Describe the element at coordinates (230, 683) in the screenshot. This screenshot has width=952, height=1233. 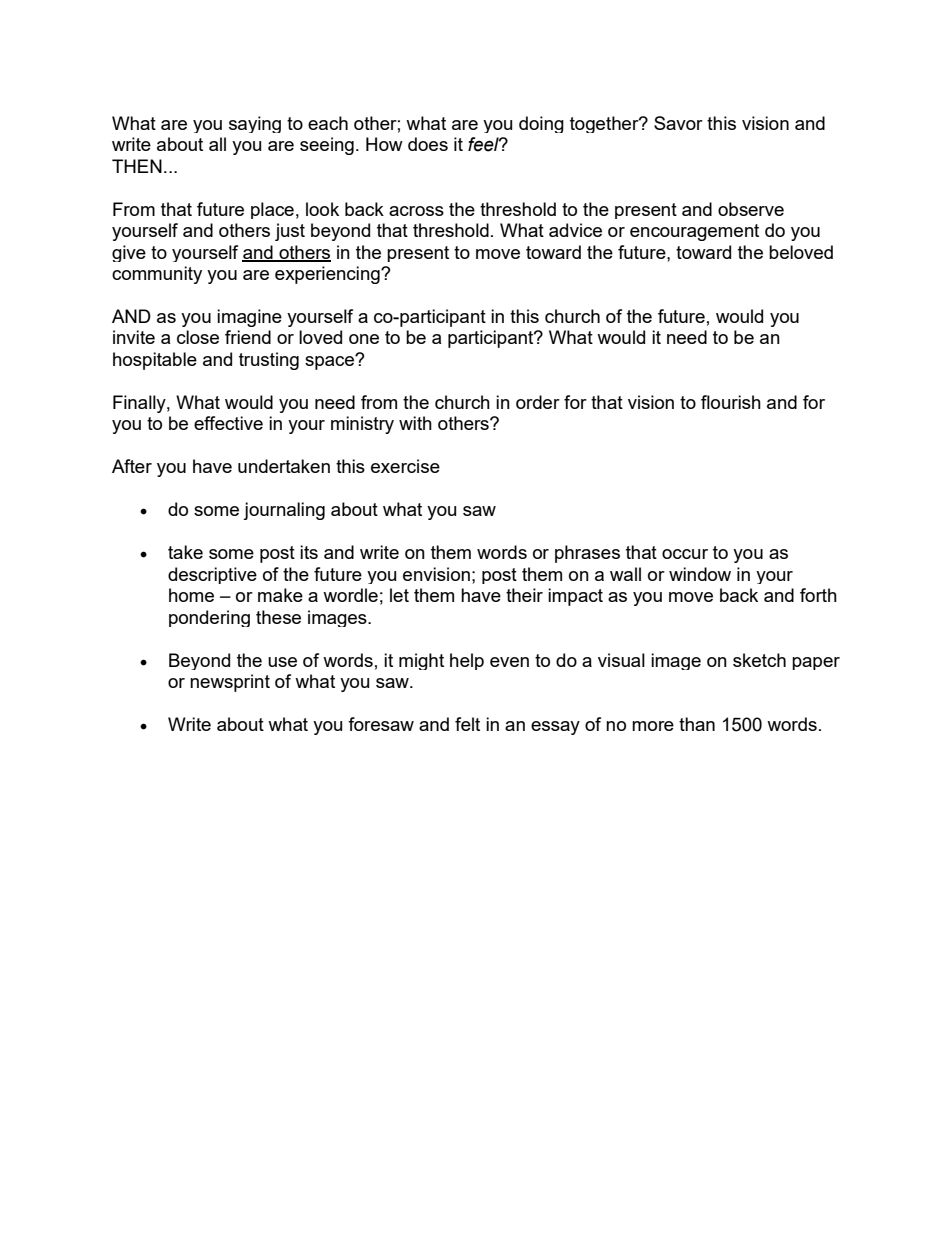
I see `newsprint` at that location.
